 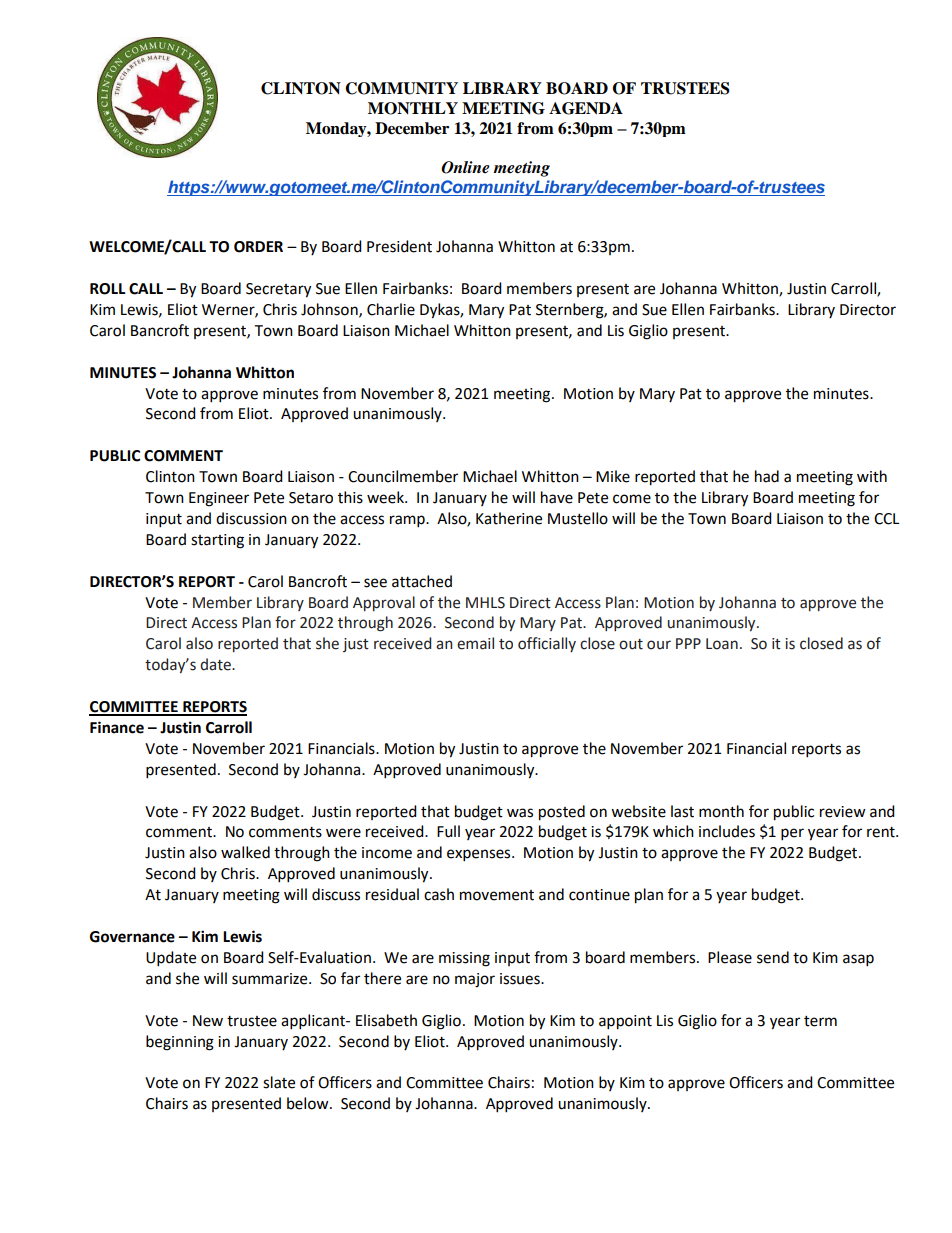 I want to click on Online, so click(x=465, y=167).
